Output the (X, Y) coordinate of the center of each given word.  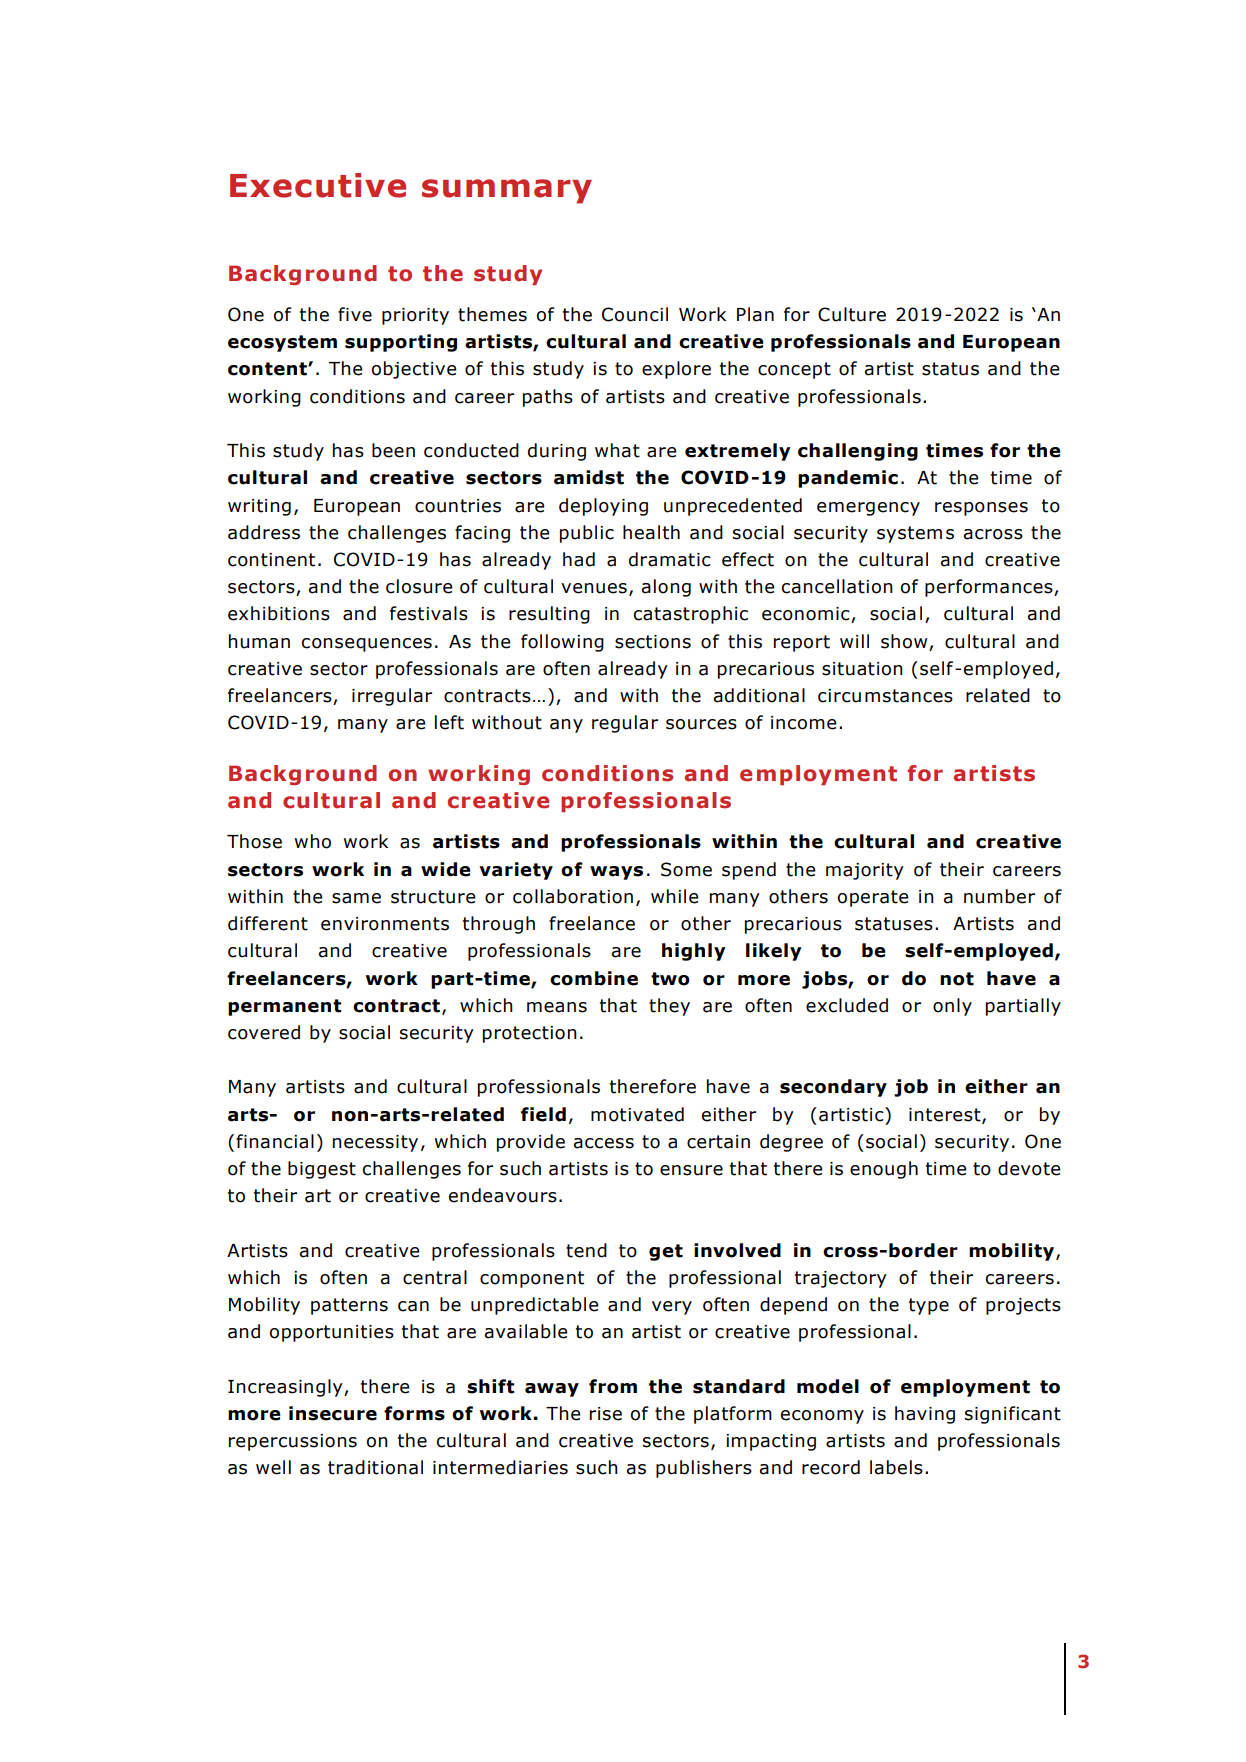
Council (635, 314)
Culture (852, 314)
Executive (318, 185)
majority (865, 871)
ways (616, 873)
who (313, 841)
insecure (333, 1413)
